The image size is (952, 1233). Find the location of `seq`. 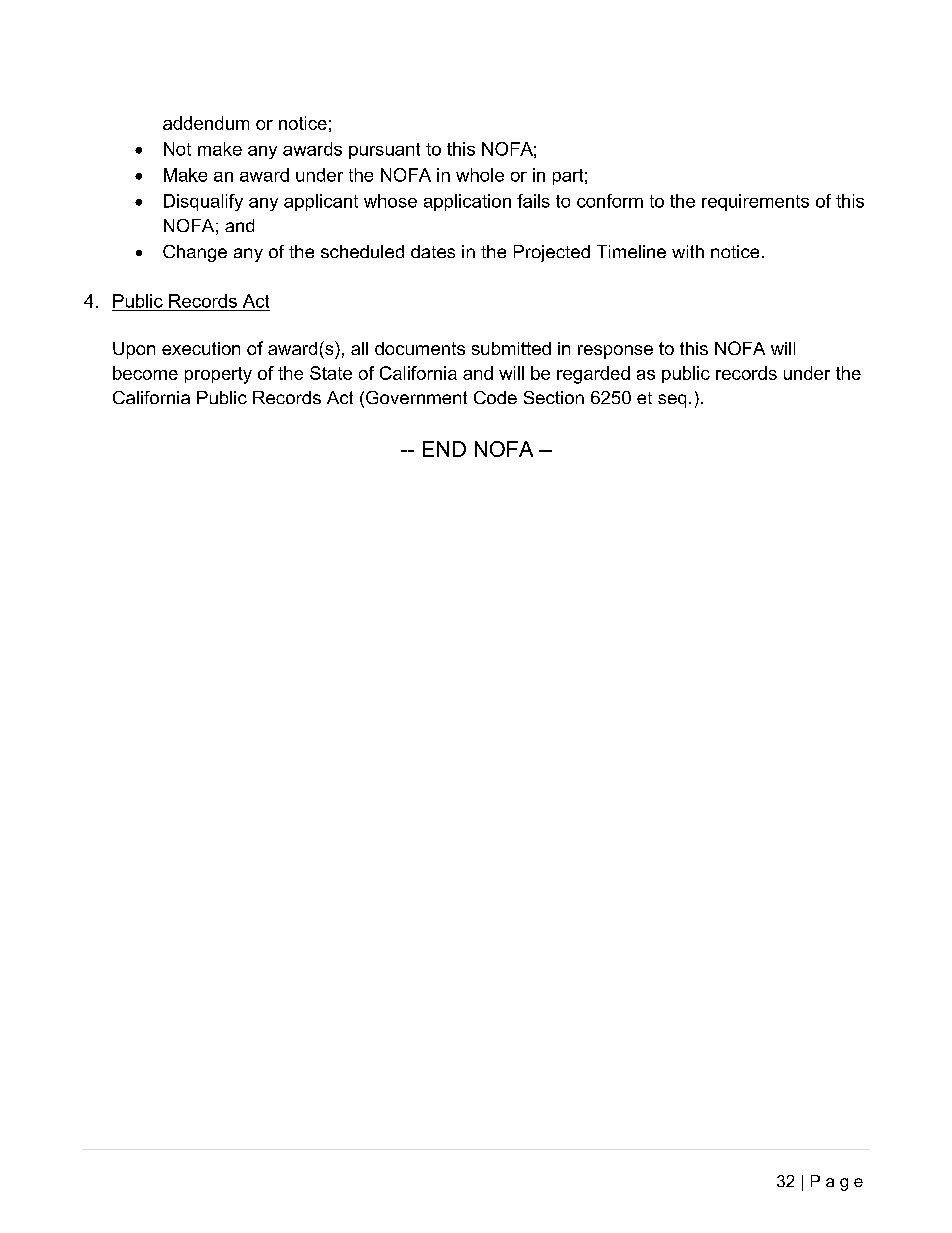

seq is located at coordinates (672, 401).
